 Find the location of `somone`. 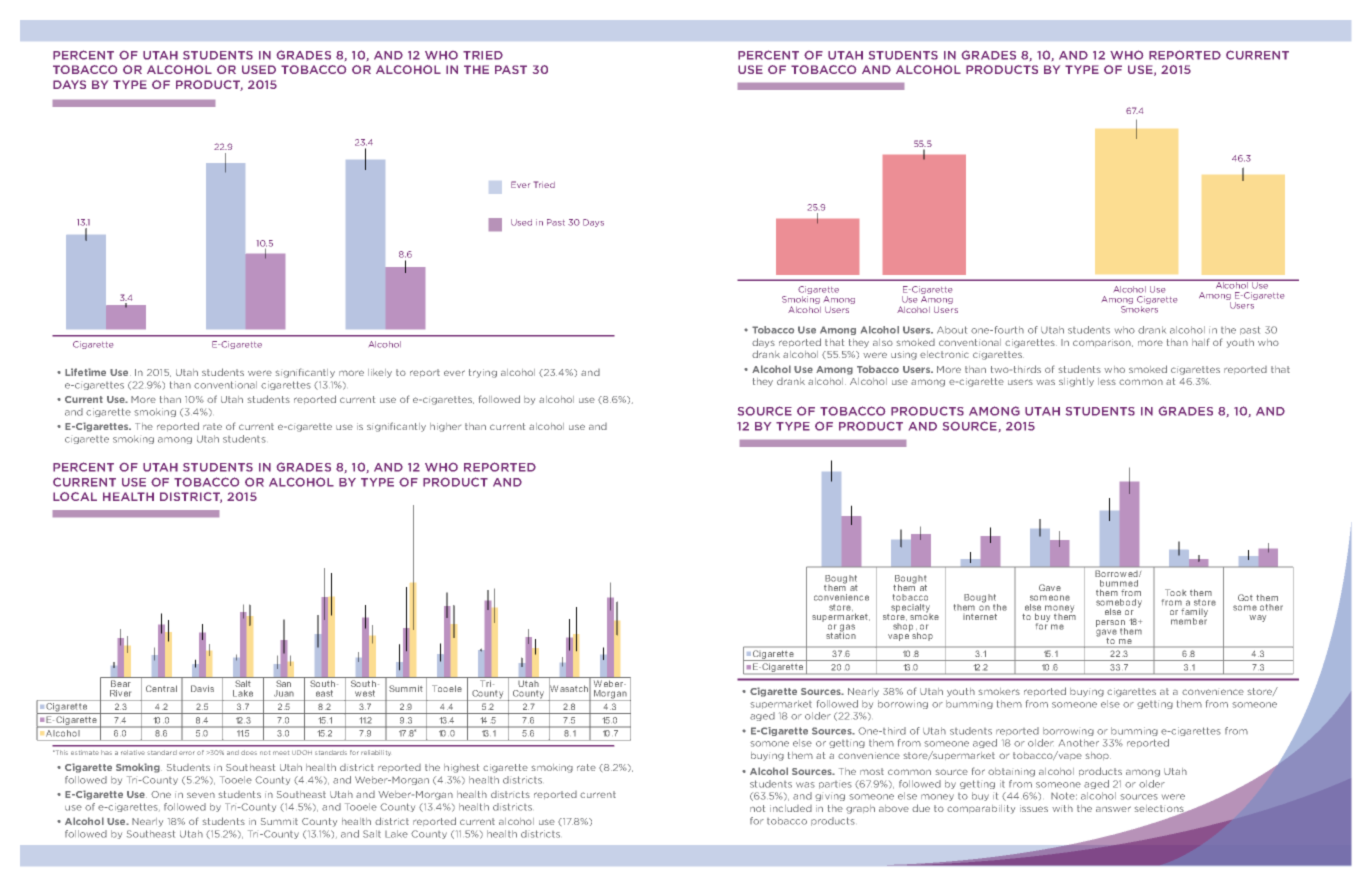

somone is located at coordinates (769, 744).
